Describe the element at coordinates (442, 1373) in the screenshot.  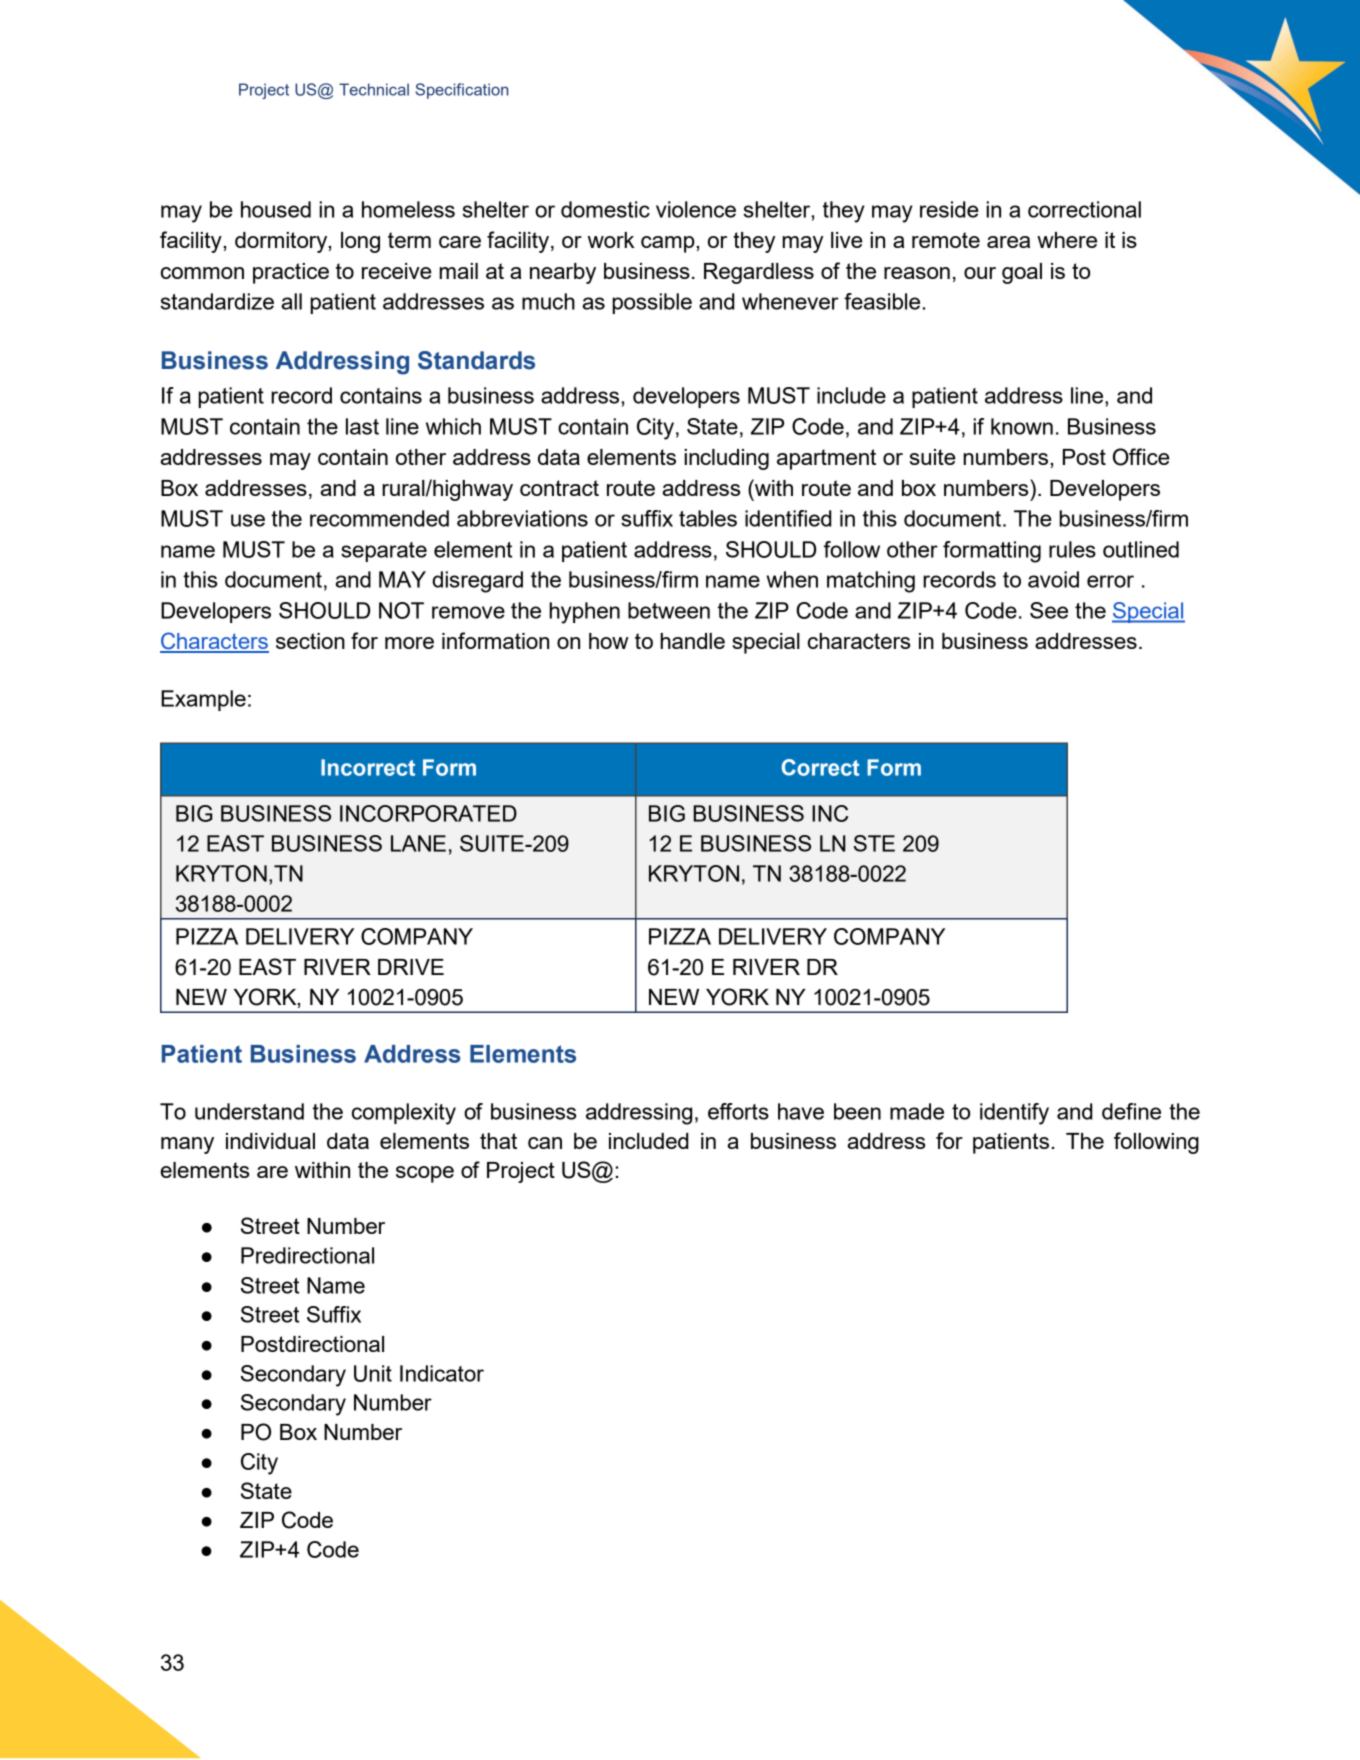
I see `Indicator` at that location.
